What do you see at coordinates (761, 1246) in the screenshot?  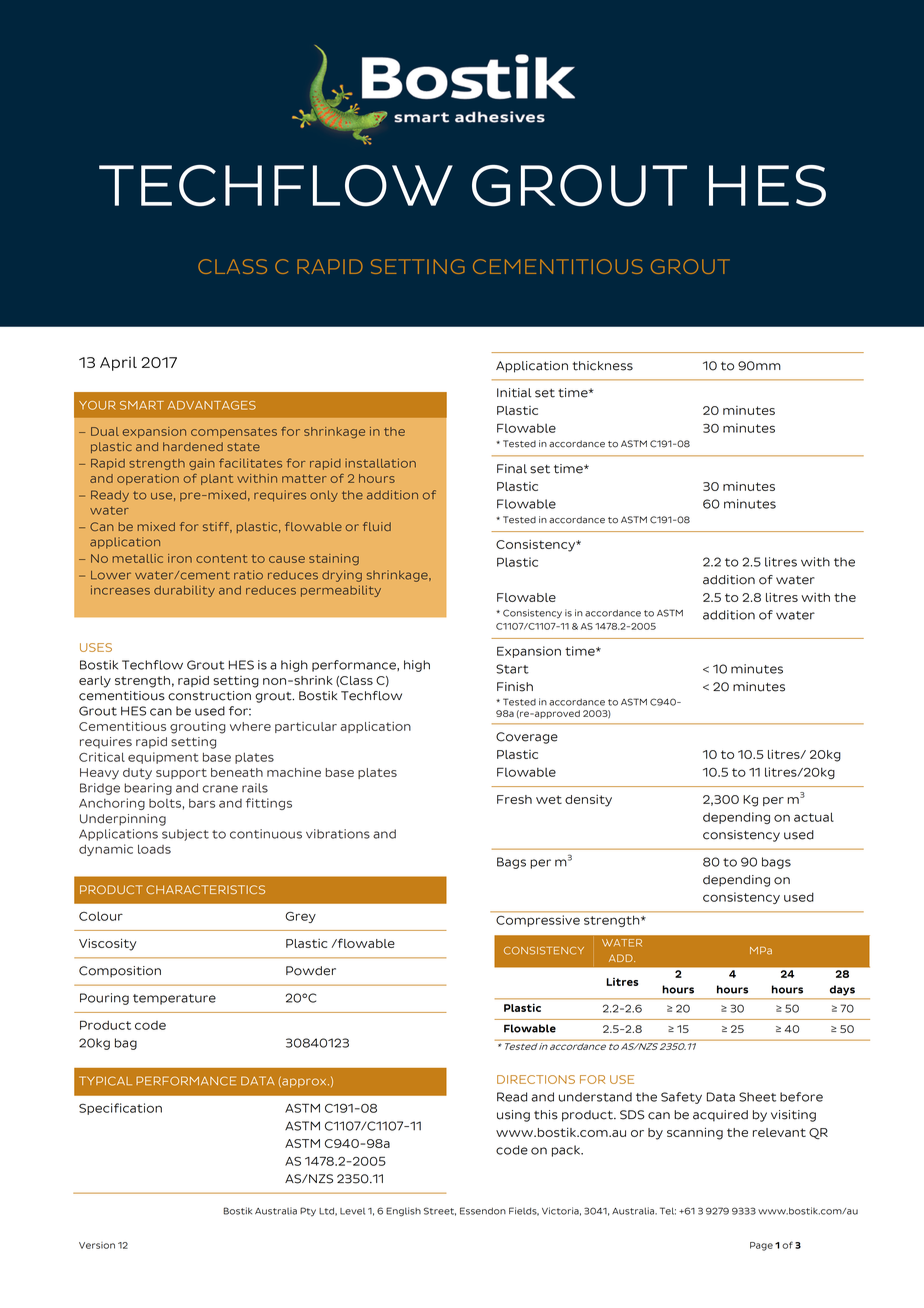 I see `Page` at bounding box center [761, 1246].
